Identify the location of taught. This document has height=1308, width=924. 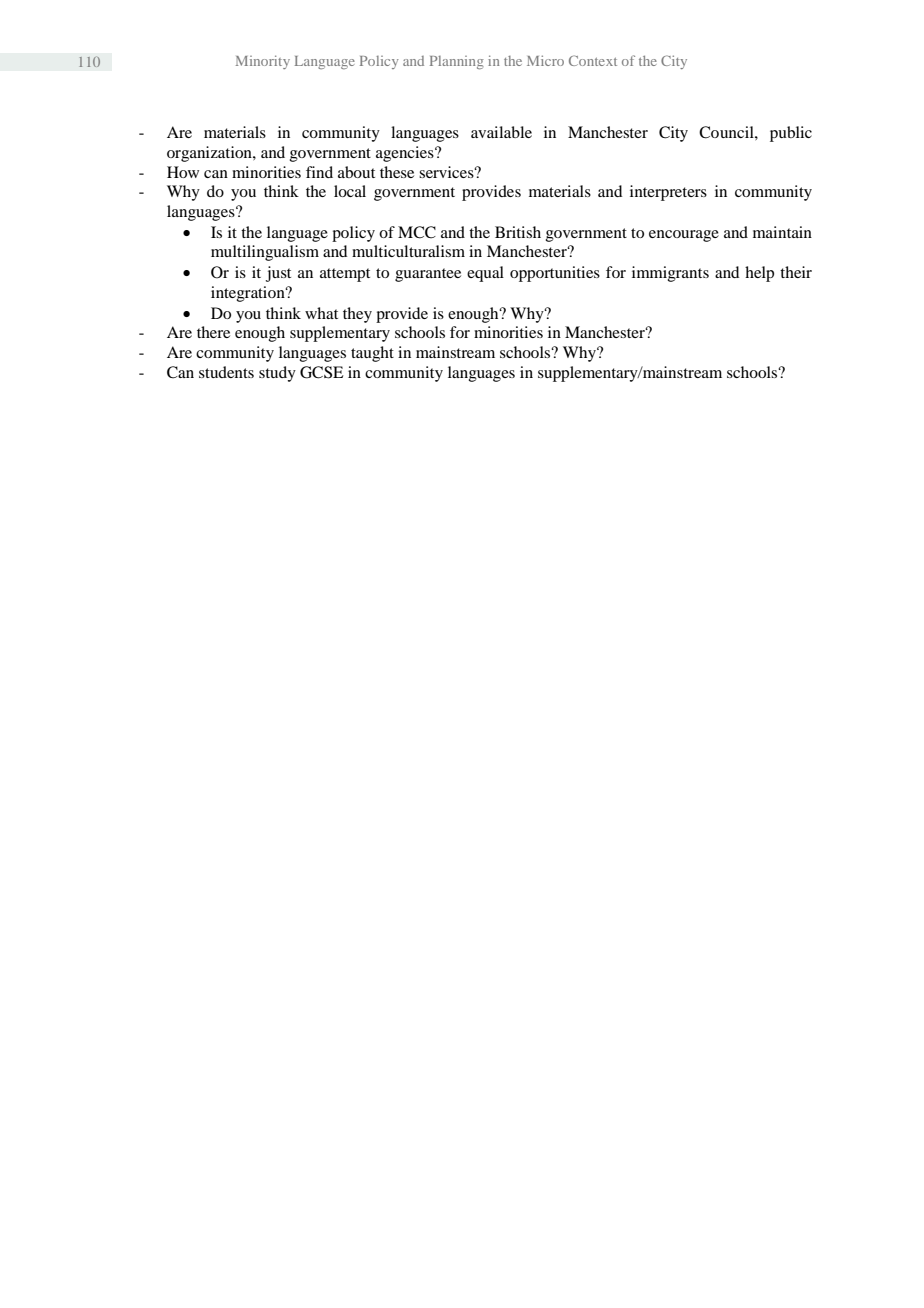
(372, 354).
